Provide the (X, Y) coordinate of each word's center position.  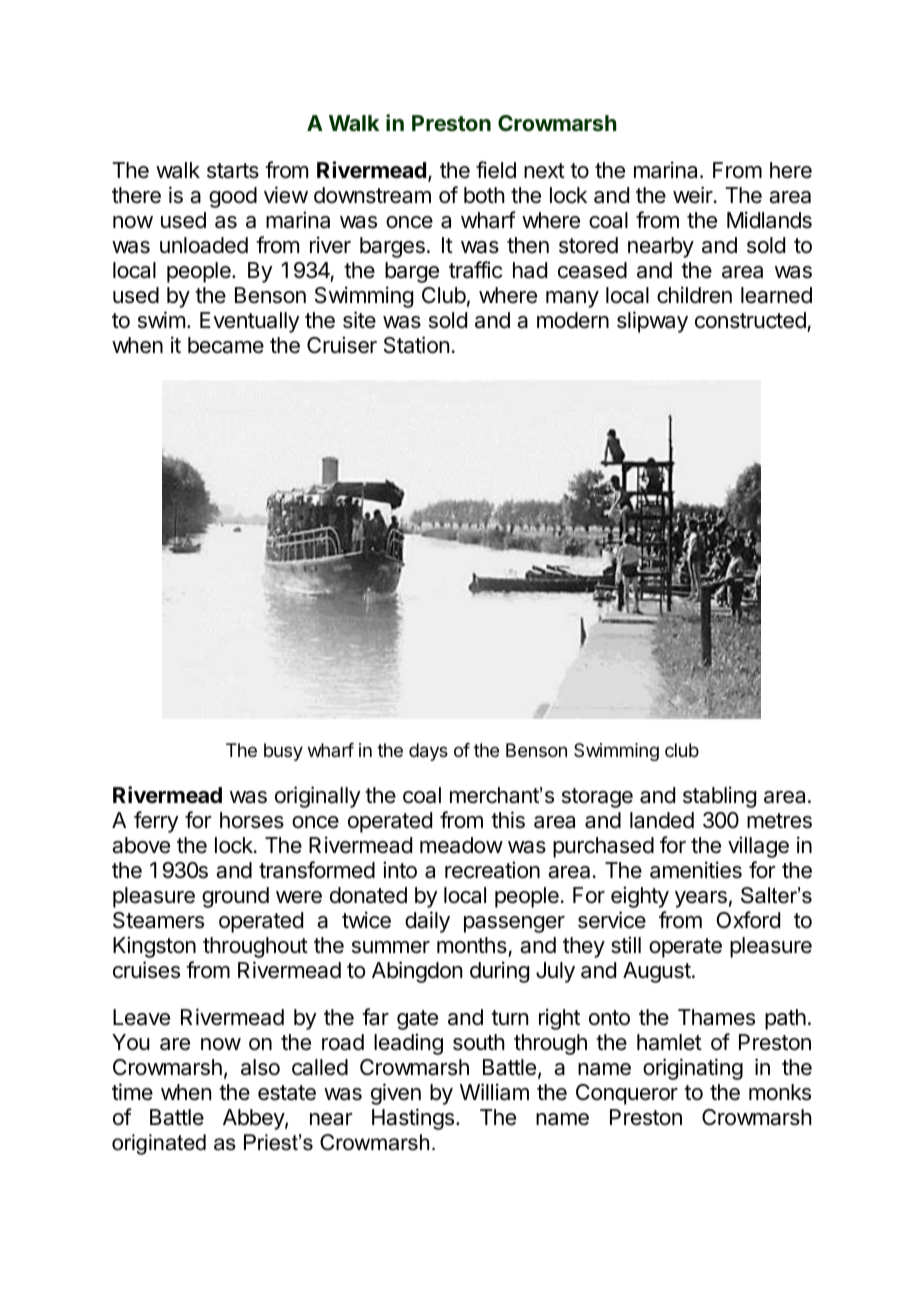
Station (416, 345)
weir (694, 195)
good (233, 197)
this (508, 820)
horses (252, 820)
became (226, 345)
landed (662, 820)
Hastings (413, 1119)
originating (693, 1069)
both (484, 195)
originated (159, 1144)
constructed (751, 322)
